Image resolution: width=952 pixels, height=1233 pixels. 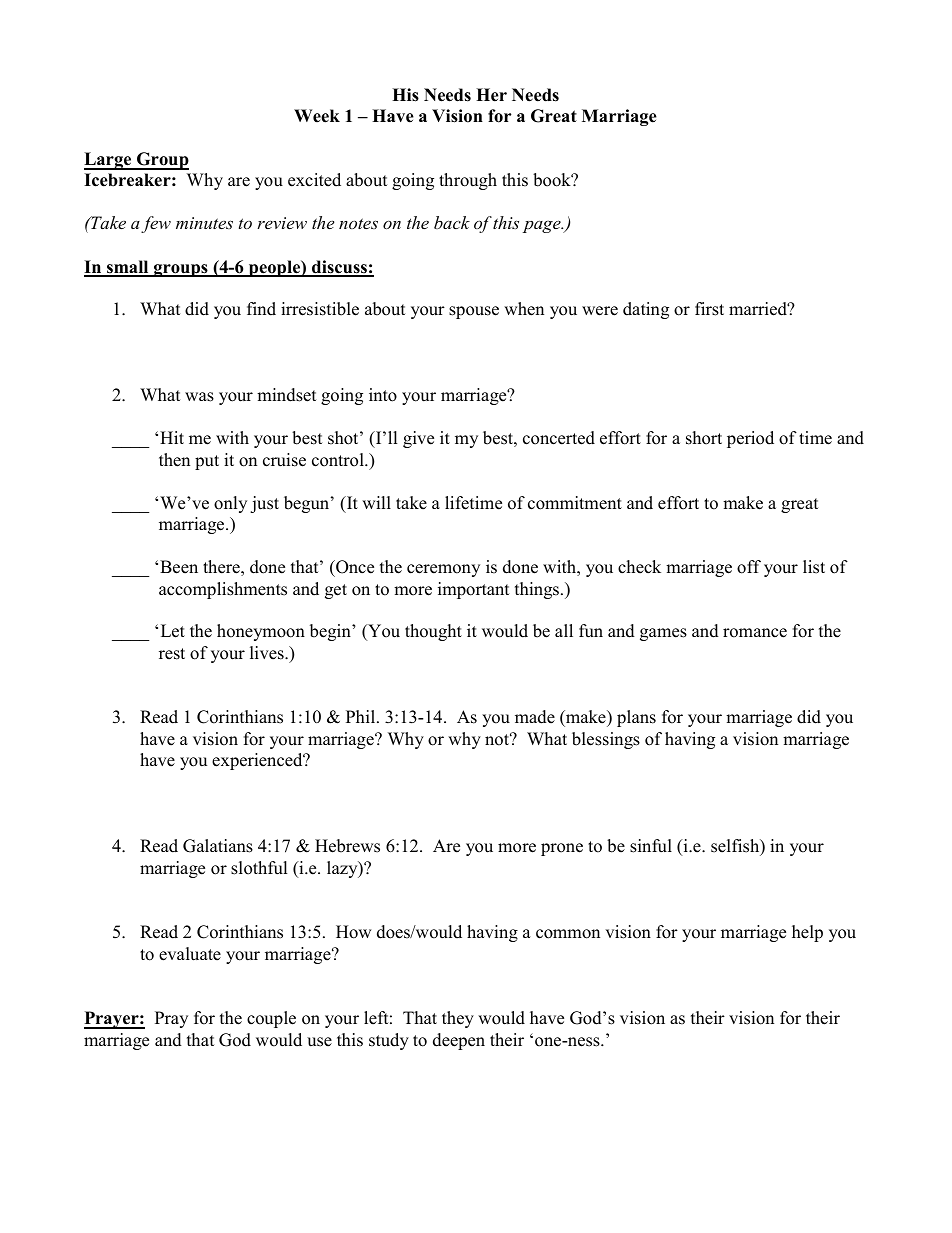 What do you see at coordinates (271, 1019) in the screenshot?
I see `couple` at bounding box center [271, 1019].
